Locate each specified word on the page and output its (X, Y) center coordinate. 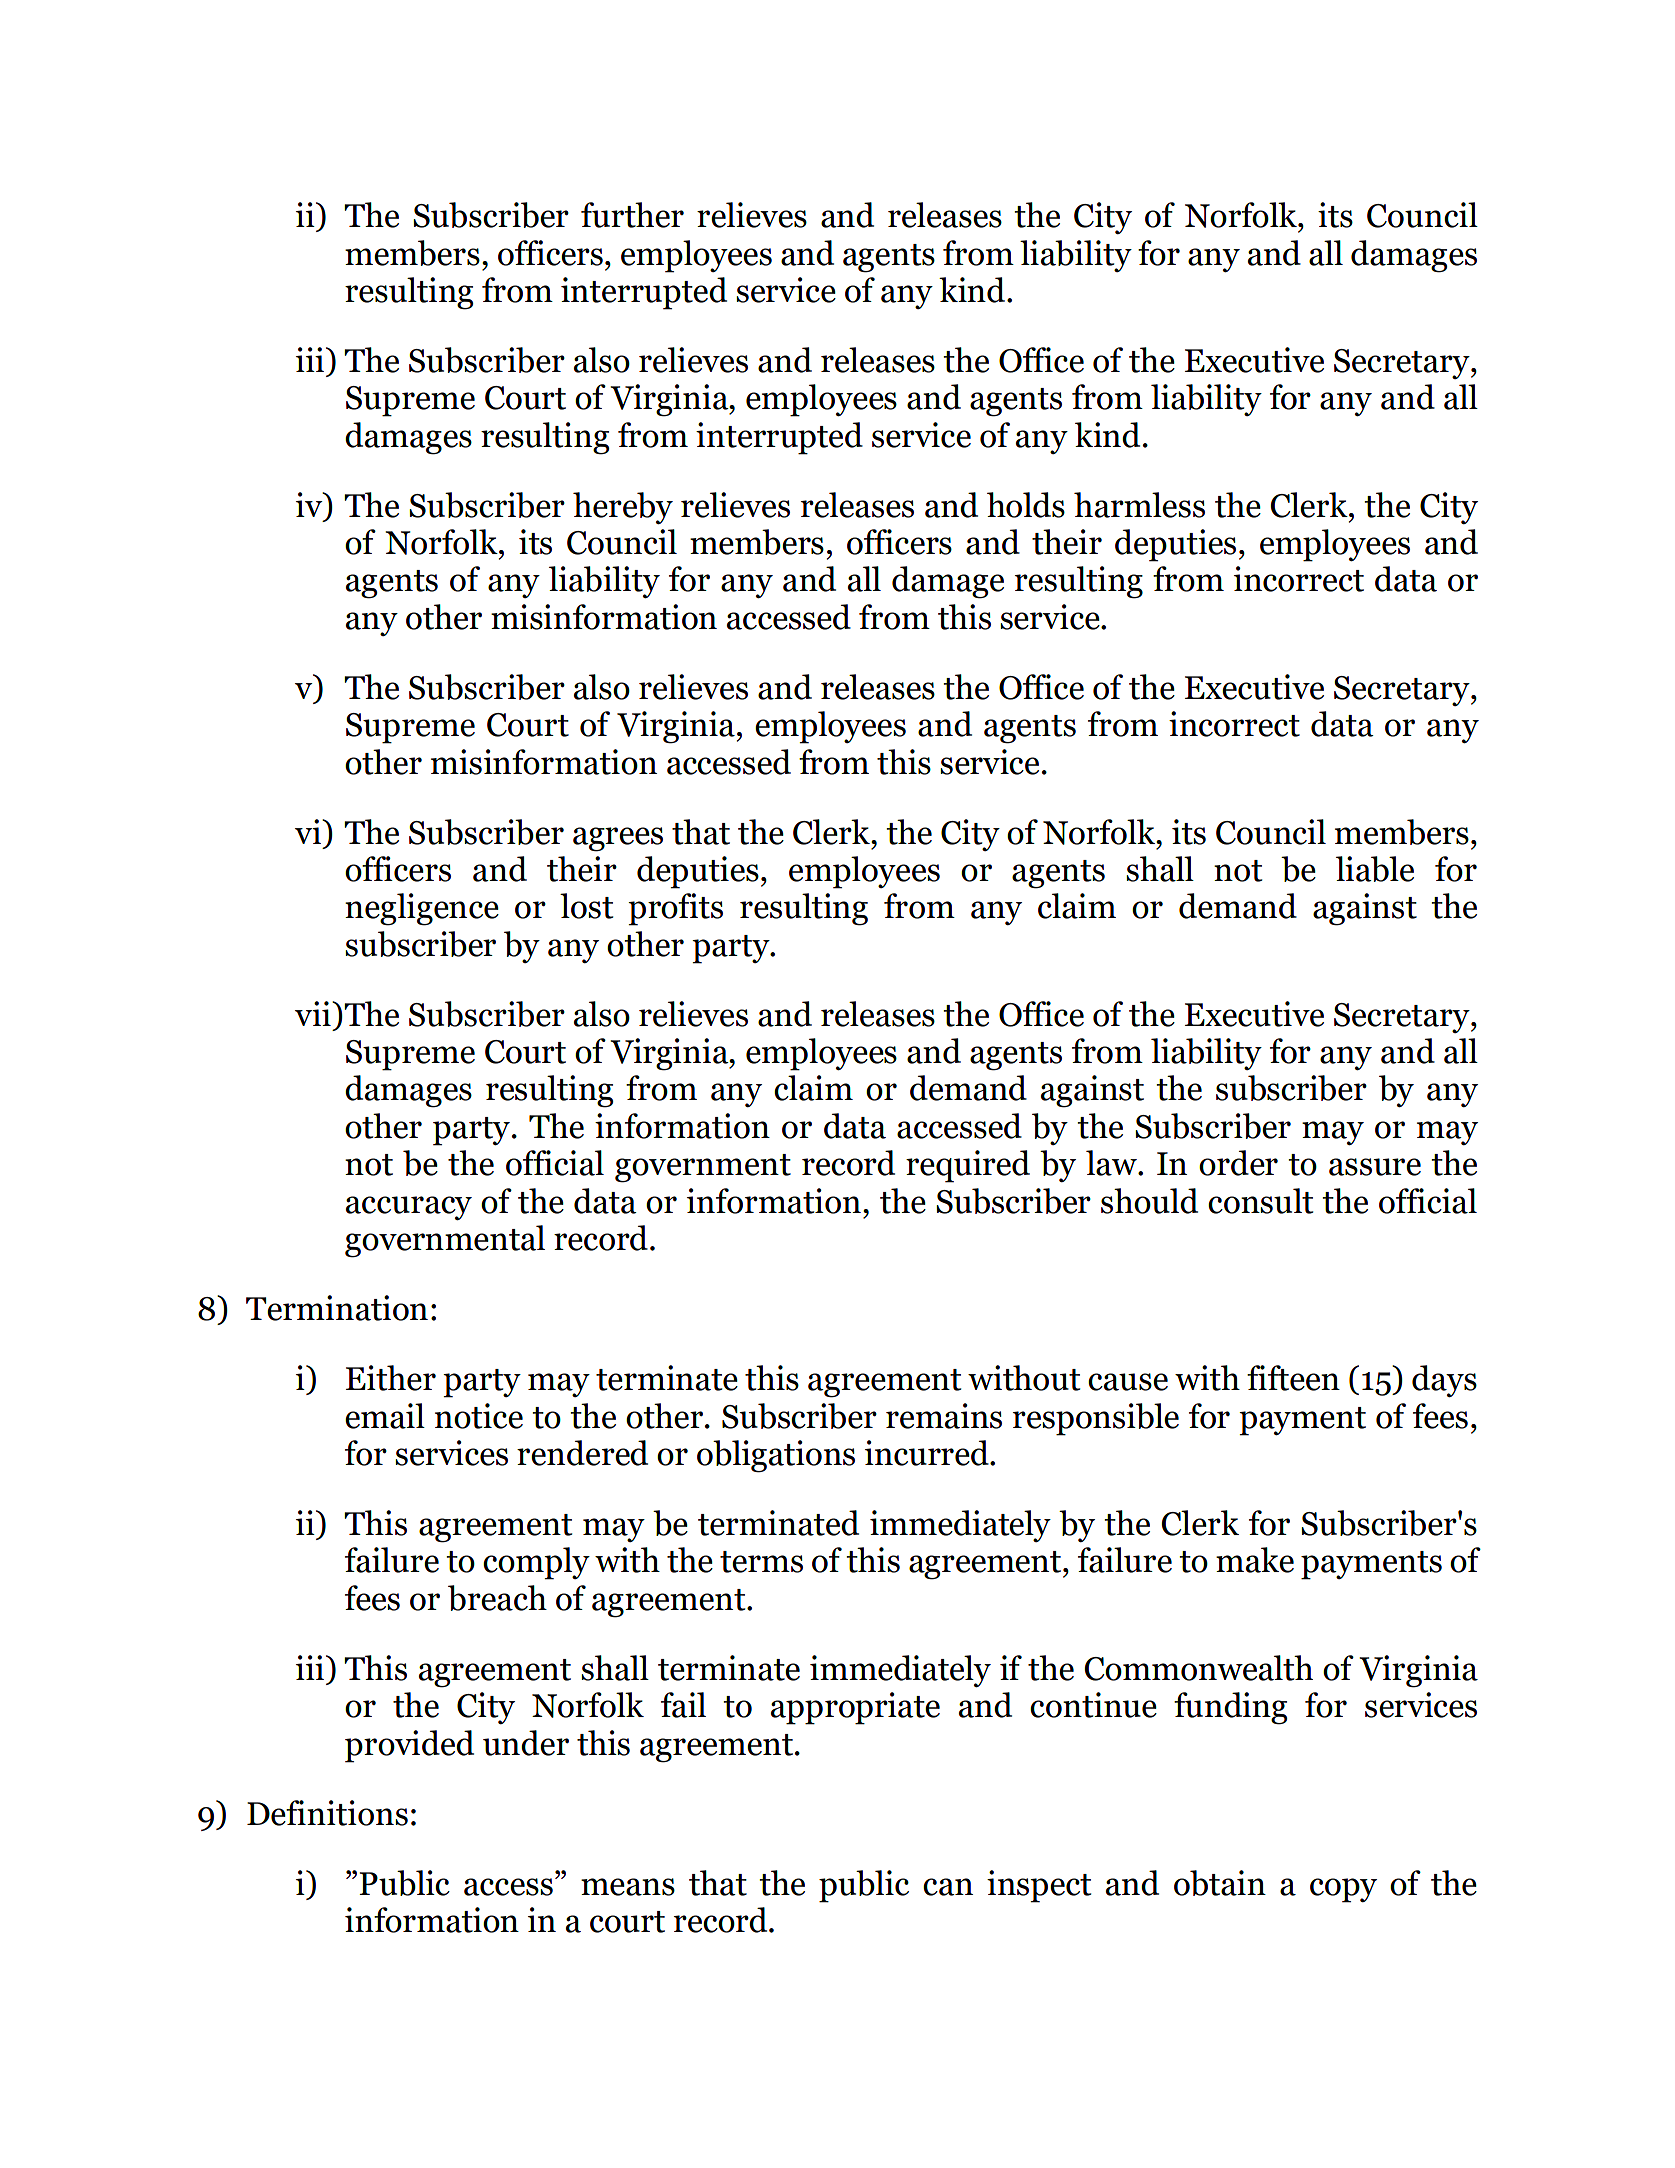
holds (1026, 505)
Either (391, 1378)
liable (1375, 869)
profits (675, 909)
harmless (1139, 505)
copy (1343, 1890)
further (632, 215)
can (948, 1887)
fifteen (1293, 1378)
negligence (422, 909)
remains (944, 1416)
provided (409, 1746)
